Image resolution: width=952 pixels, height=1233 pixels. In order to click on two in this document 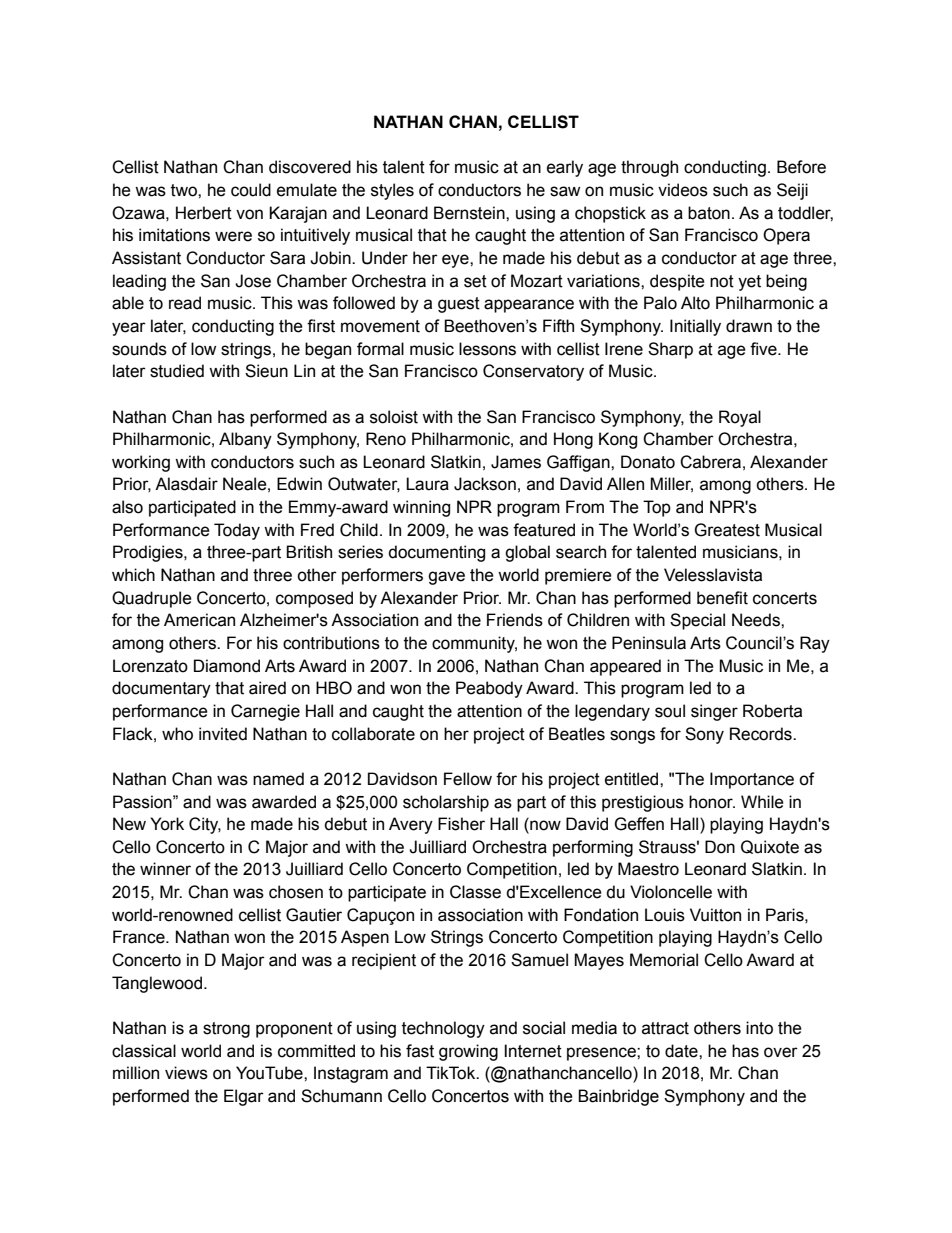, I will do `click(185, 190)`.
